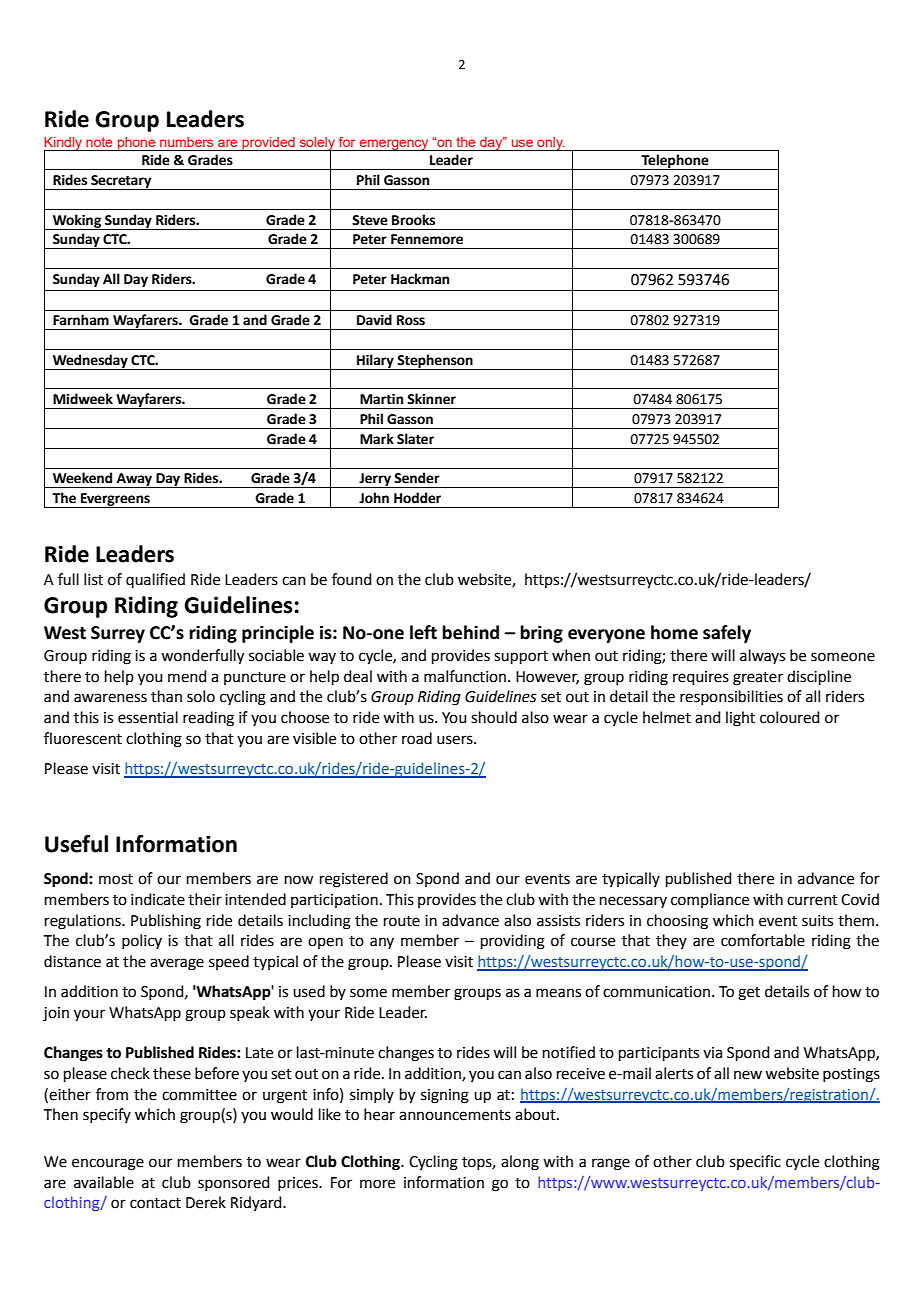 The width and height of the image is (924, 1308). Describe the element at coordinates (727, 634) in the image. I see `safely` at that location.
